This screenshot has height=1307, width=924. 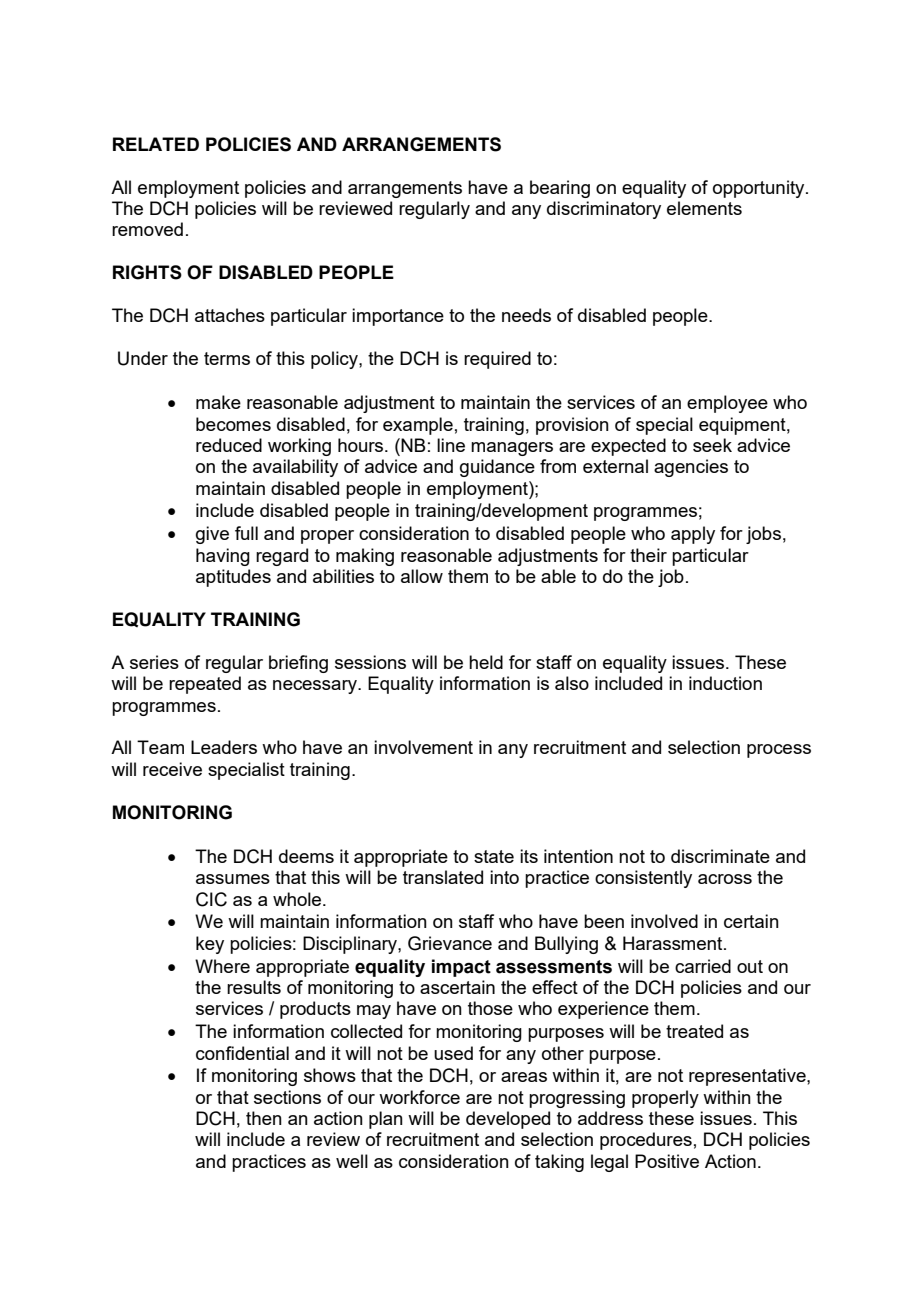 I want to click on held, so click(x=486, y=662).
